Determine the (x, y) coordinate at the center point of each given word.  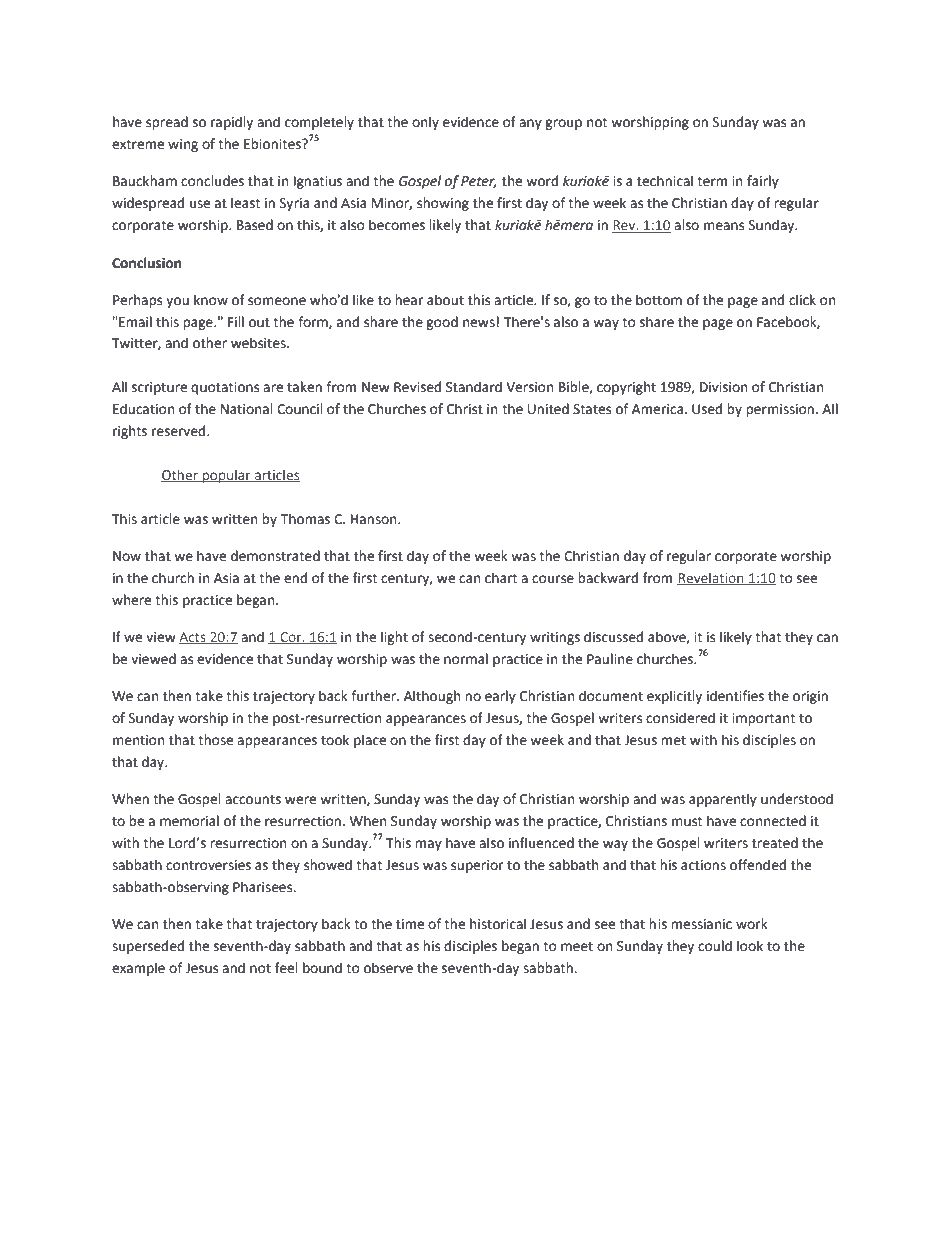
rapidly (232, 123)
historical (498, 924)
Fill (236, 321)
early (500, 697)
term (712, 182)
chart (501, 578)
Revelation (711, 578)
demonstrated (275, 556)
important (763, 719)
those (215, 740)
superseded (148, 947)
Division (723, 387)
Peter (479, 182)
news (479, 323)
